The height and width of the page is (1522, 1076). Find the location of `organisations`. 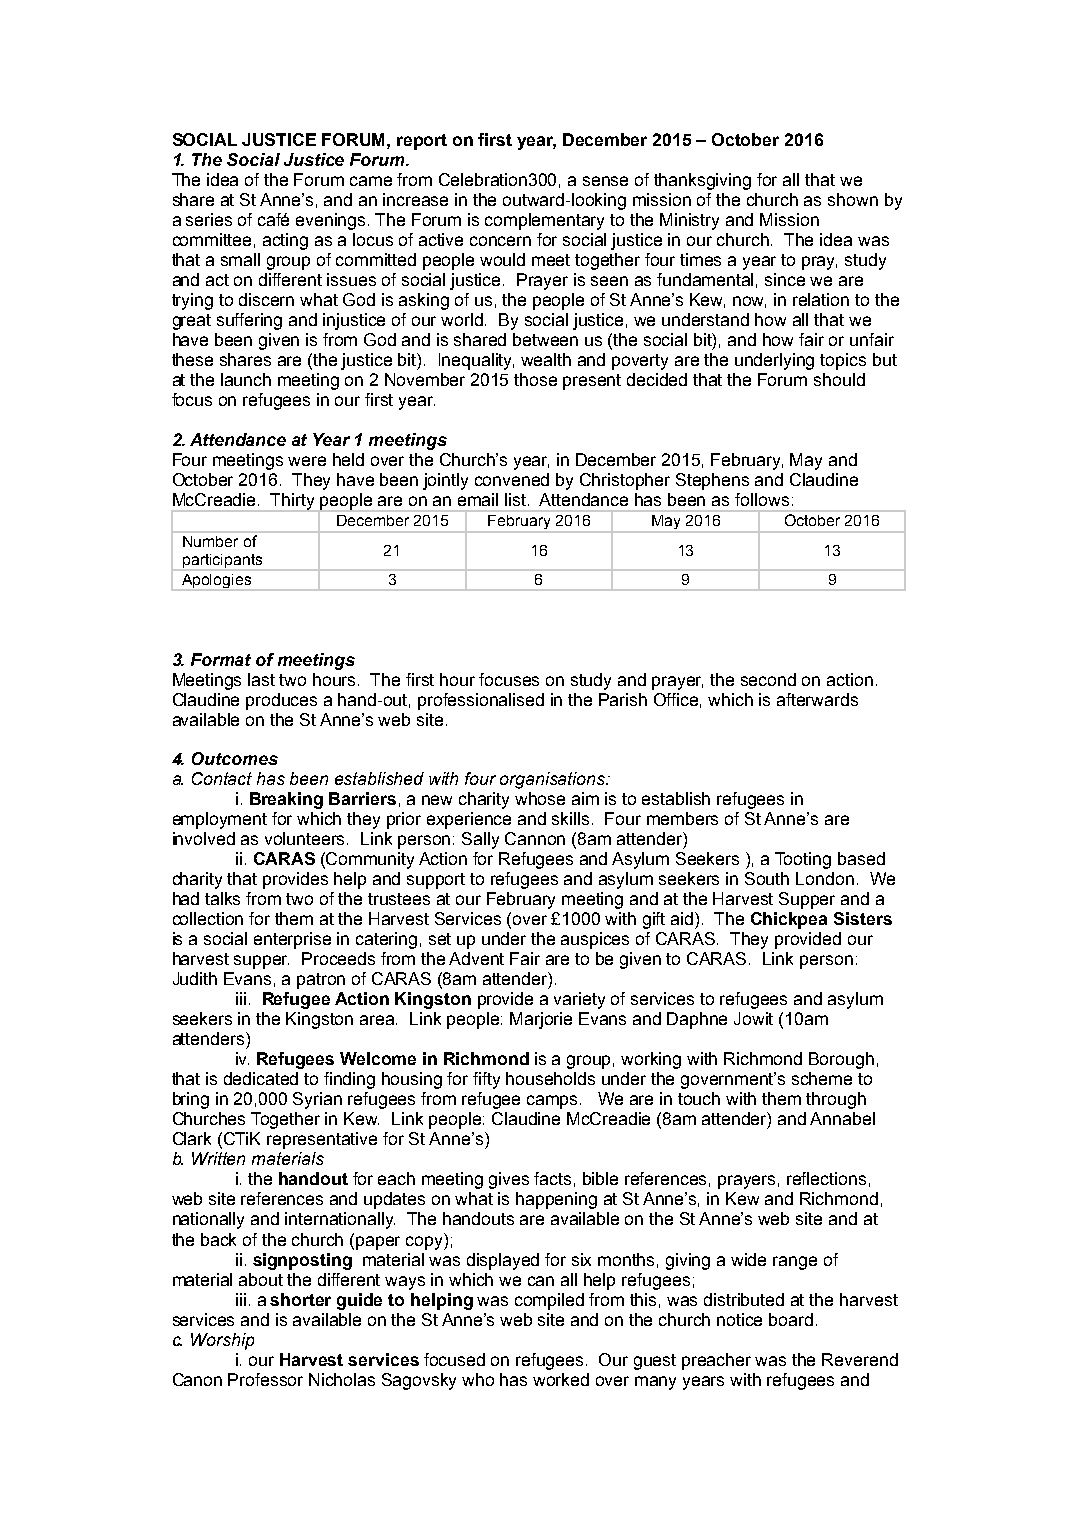

organisations is located at coordinates (554, 780).
